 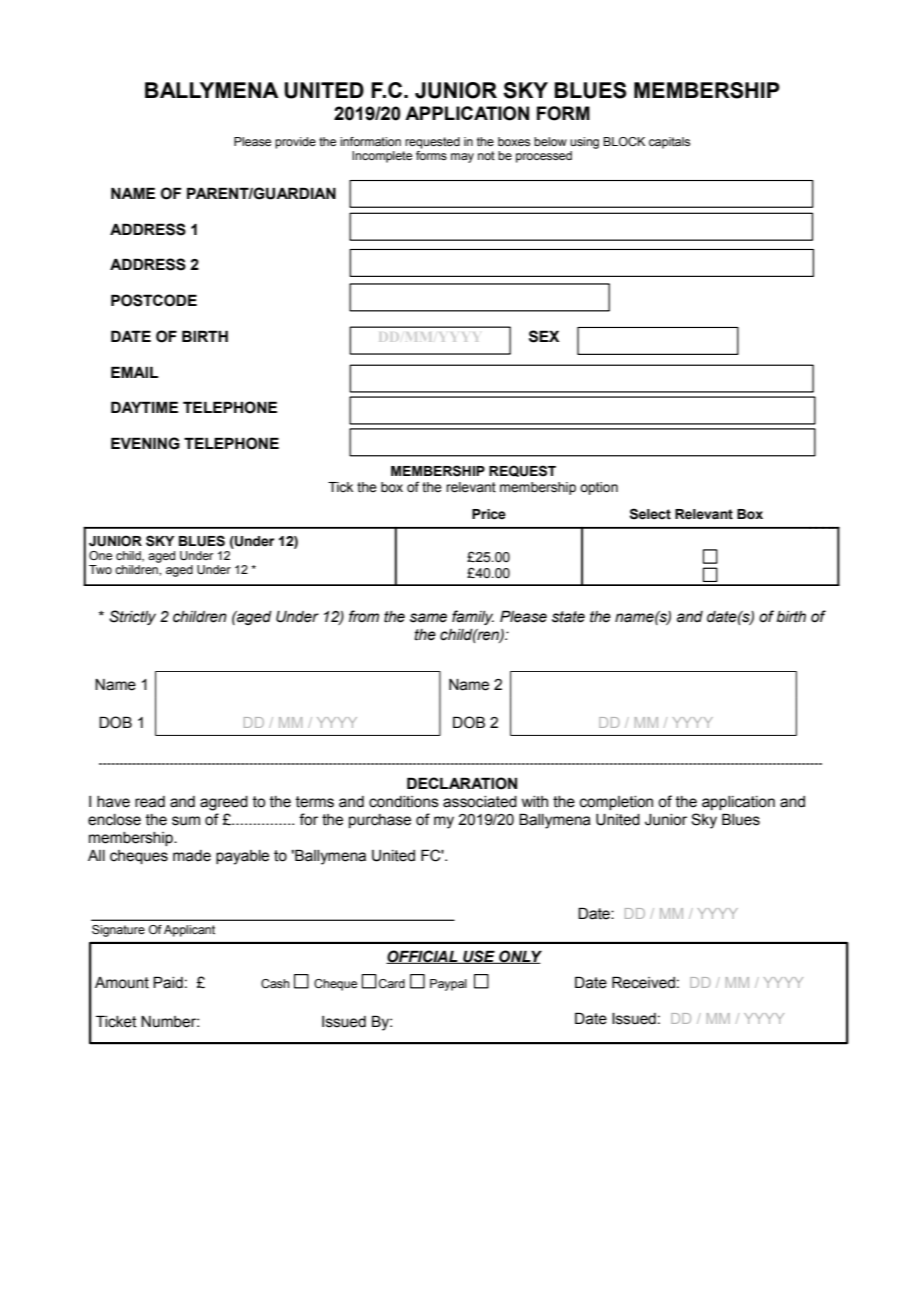 I want to click on Card, so click(x=392, y=983).
